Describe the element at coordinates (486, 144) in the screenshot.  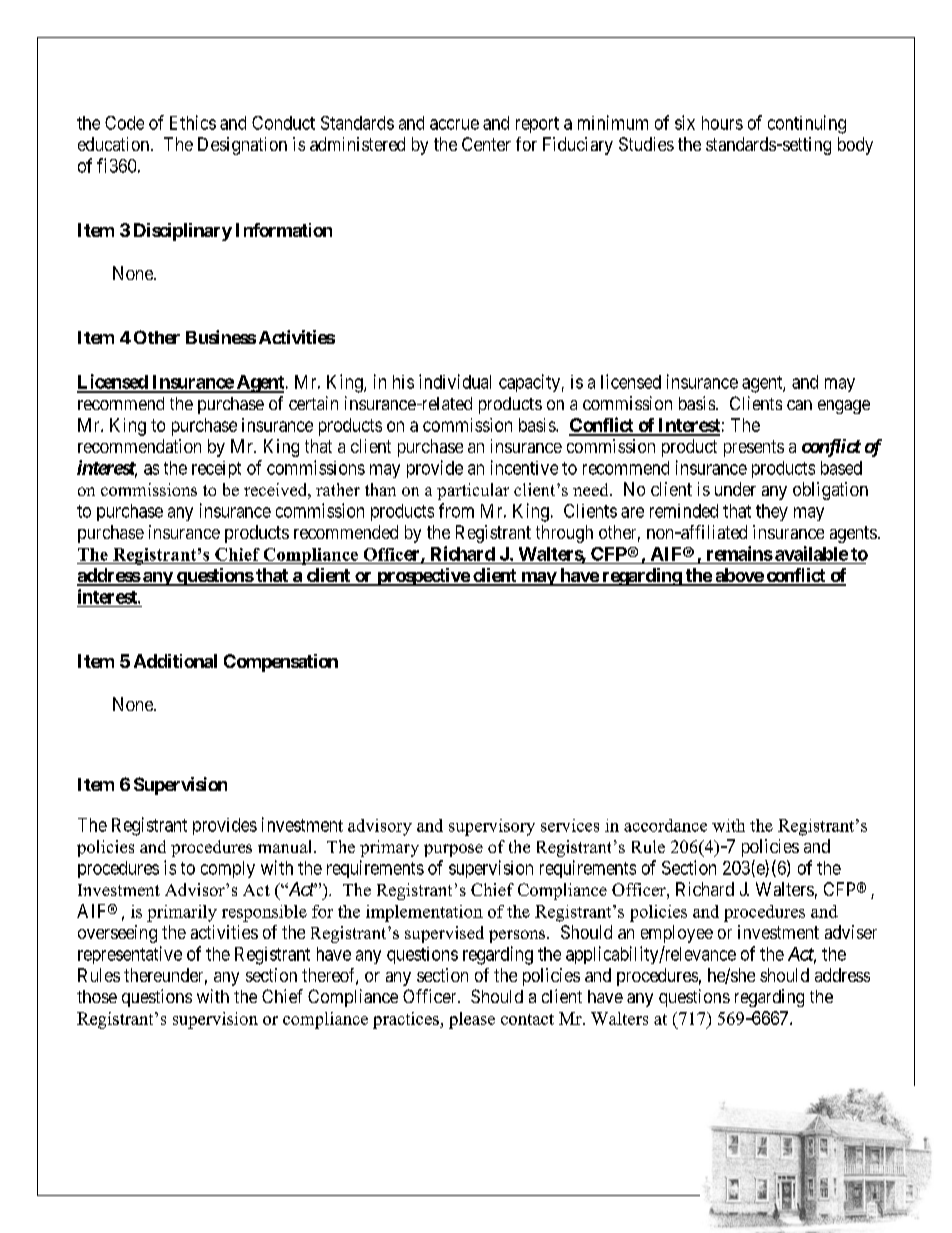
I see `Center` at that location.
